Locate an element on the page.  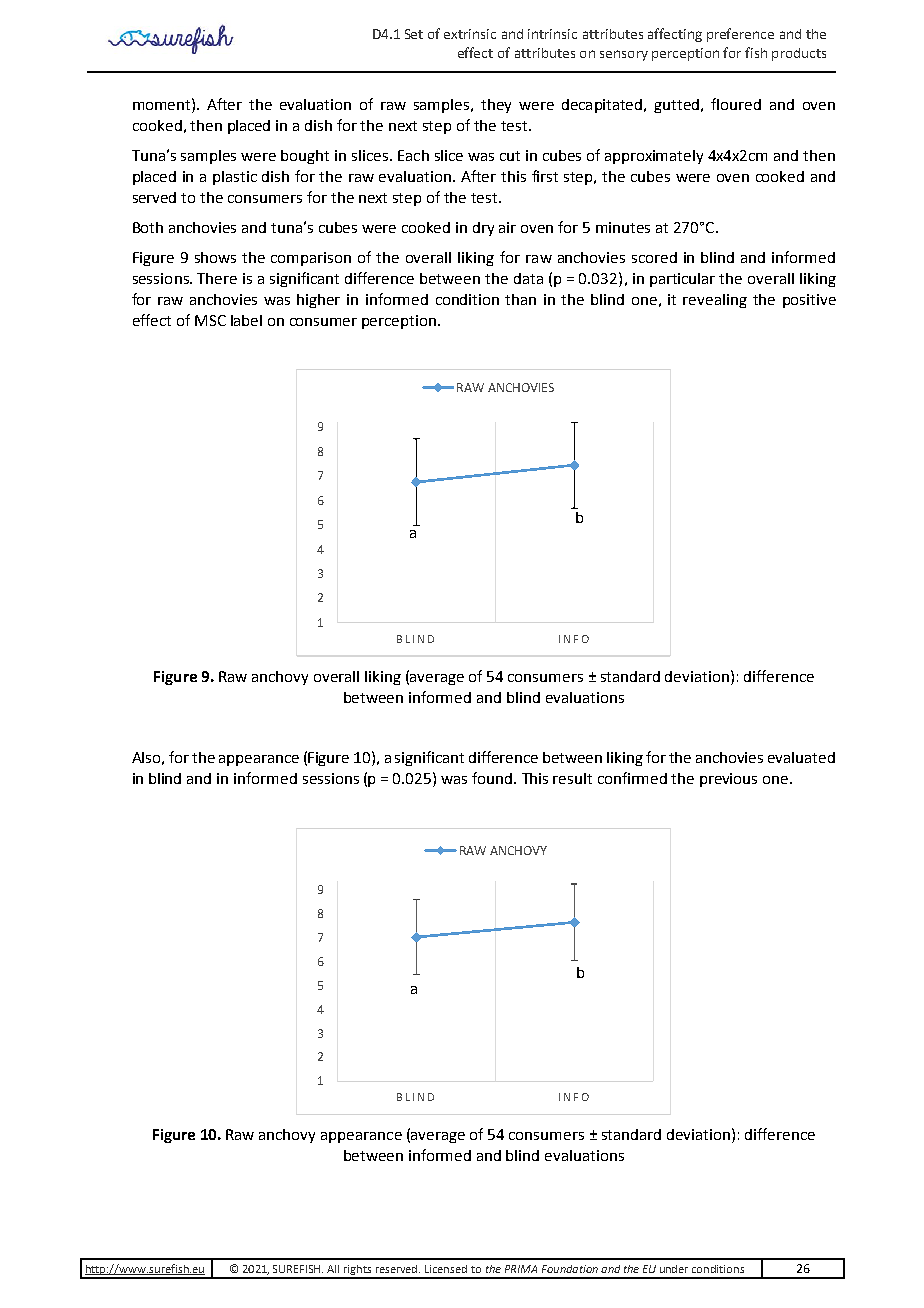
moment is located at coordinates (163, 104).
